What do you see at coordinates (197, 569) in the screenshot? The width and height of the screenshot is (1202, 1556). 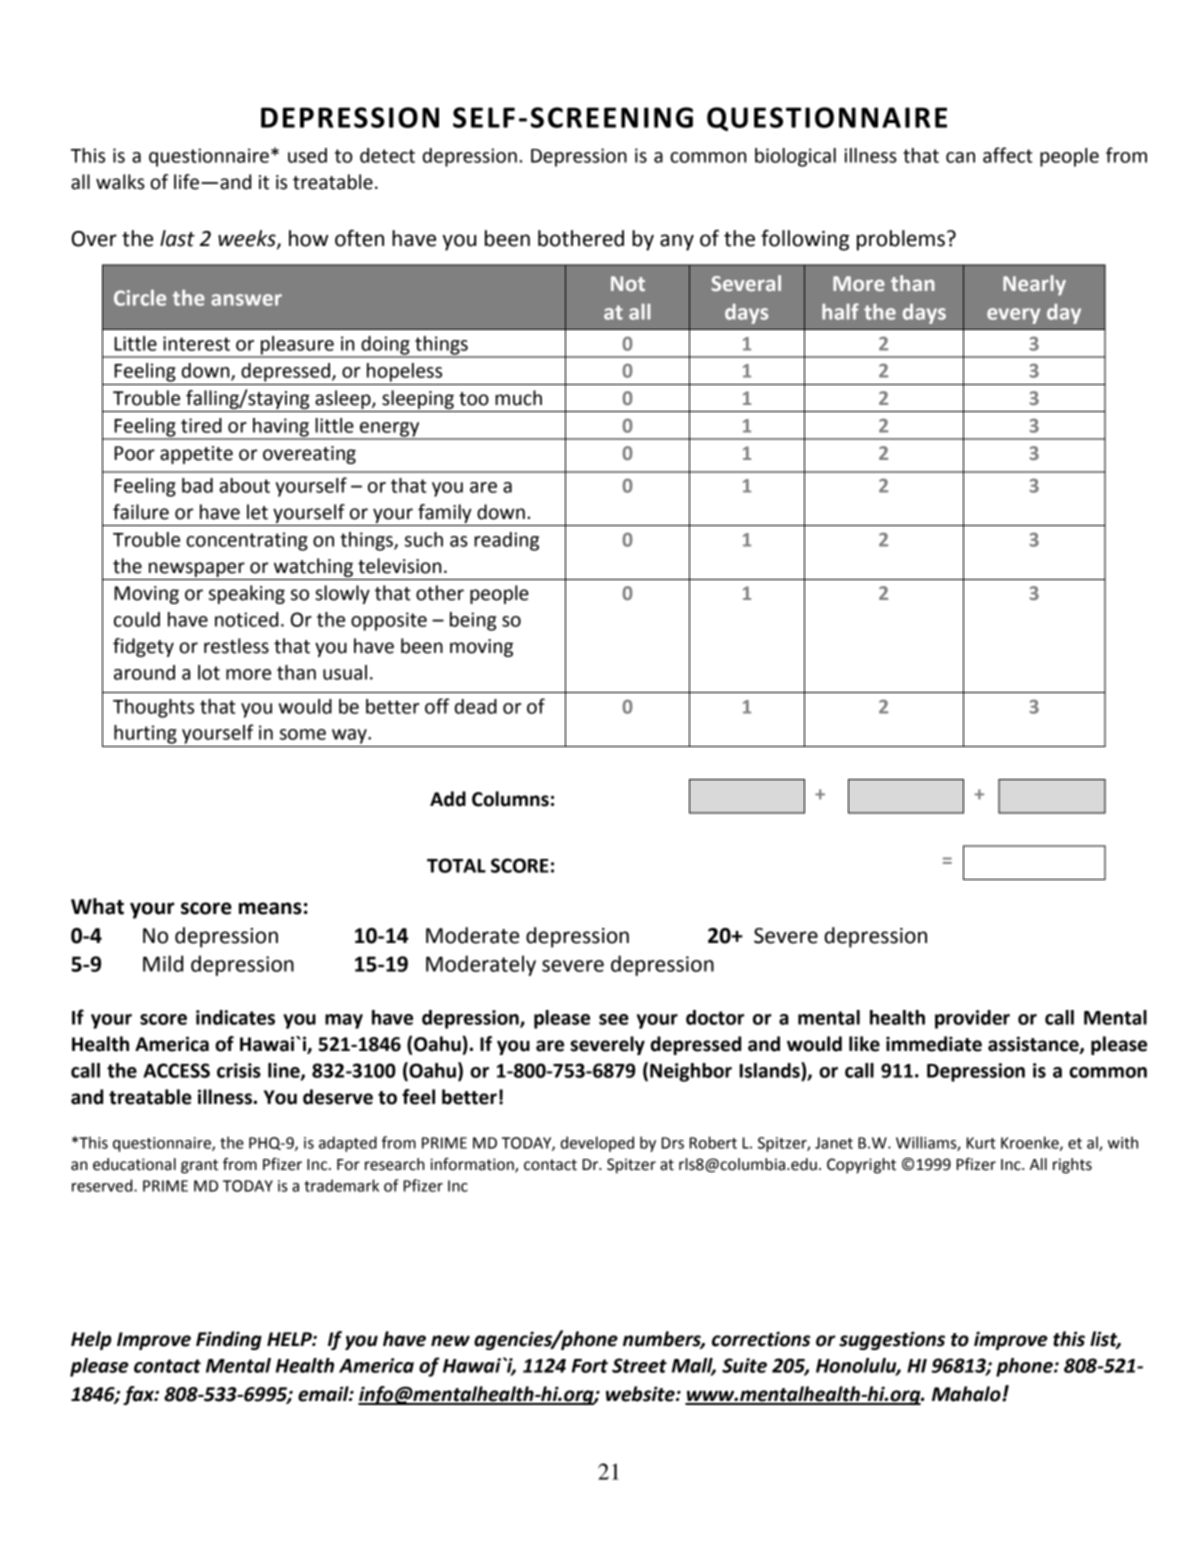 I see `newspaper` at bounding box center [197, 569].
